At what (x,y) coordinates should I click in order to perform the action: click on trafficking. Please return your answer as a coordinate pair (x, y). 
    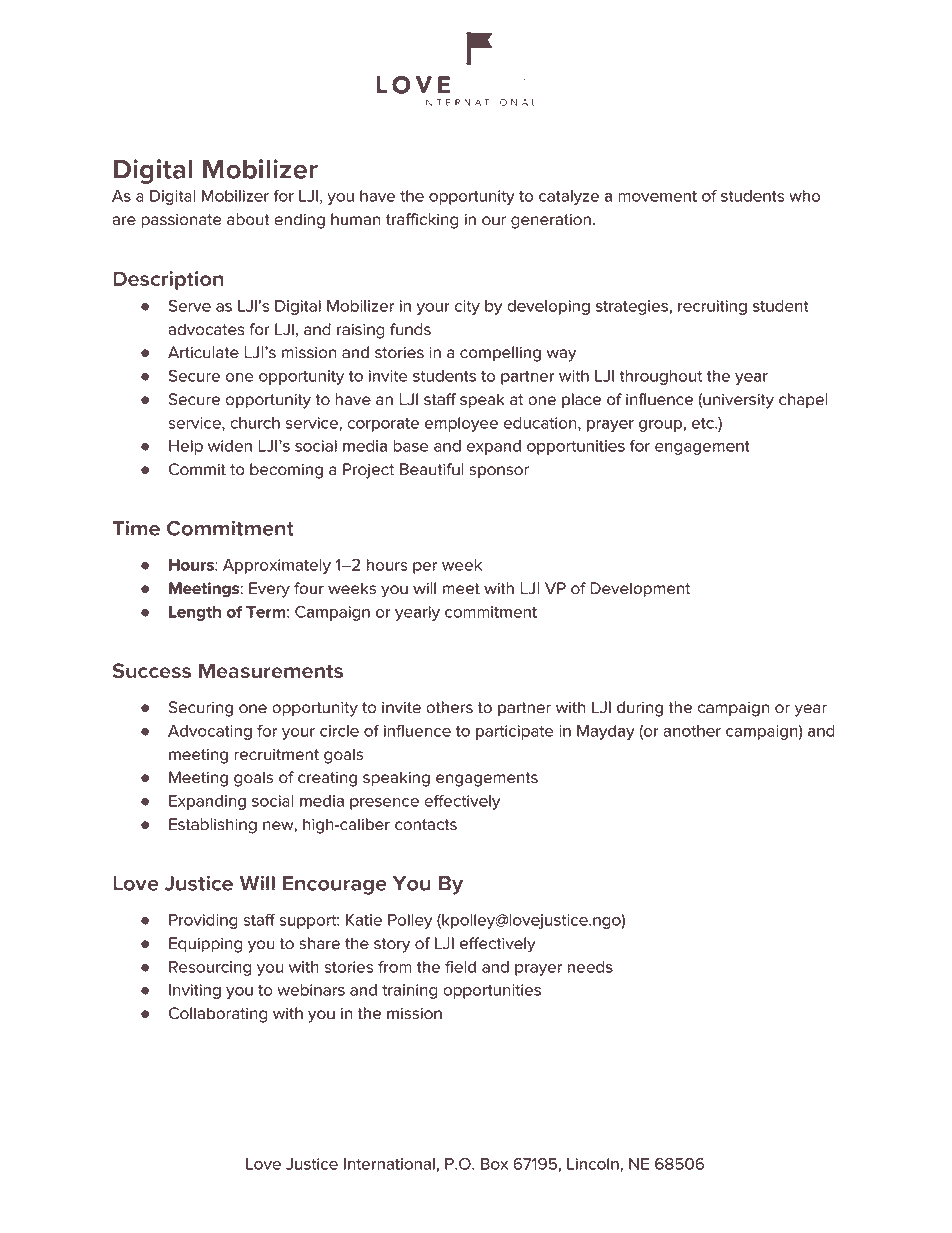
    Looking at the image, I should click on (422, 221).
